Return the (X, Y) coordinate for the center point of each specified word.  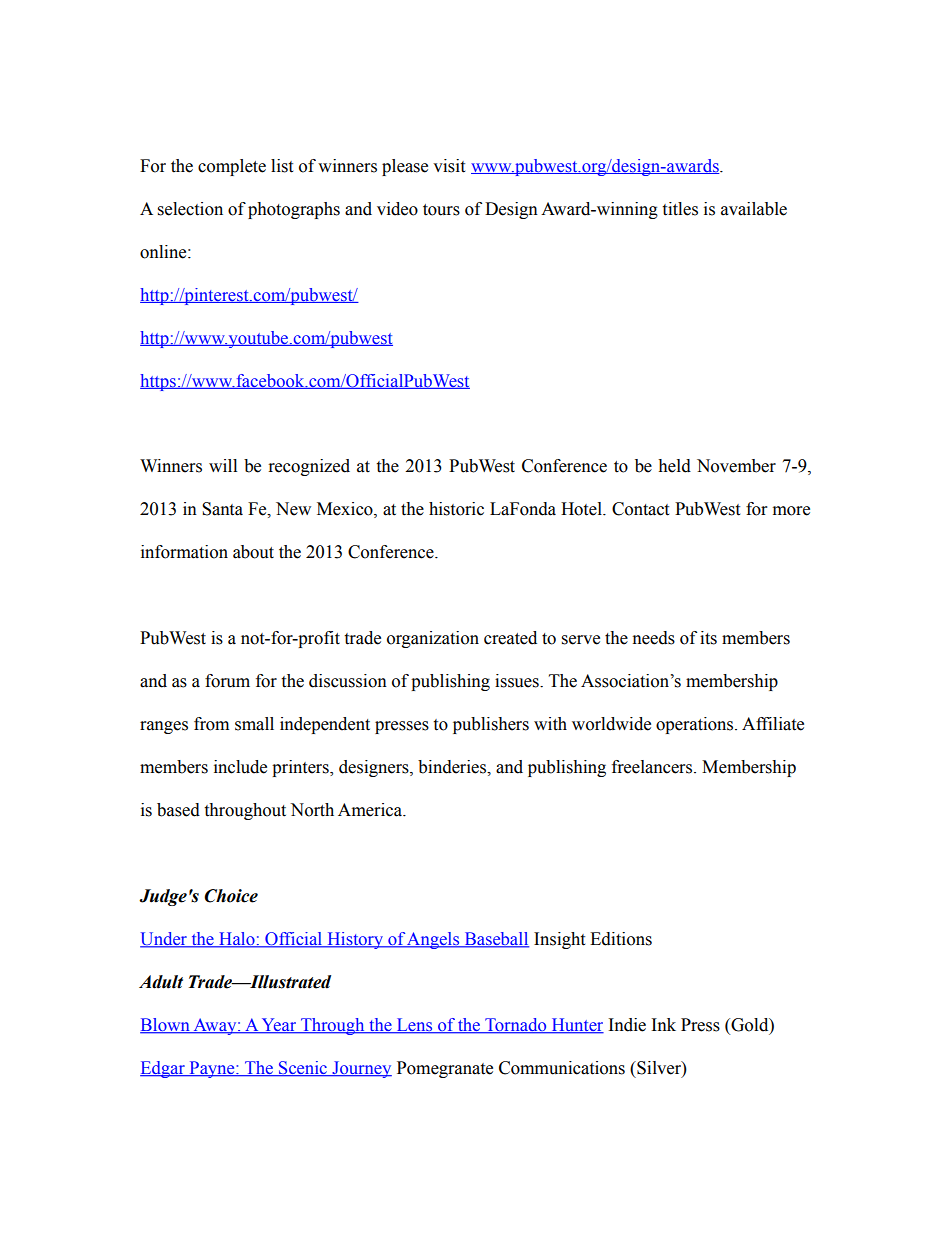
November (736, 466)
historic (456, 509)
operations (696, 725)
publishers (491, 725)
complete (232, 167)
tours (441, 210)
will (223, 465)
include (240, 767)
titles (680, 209)
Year (279, 1026)
